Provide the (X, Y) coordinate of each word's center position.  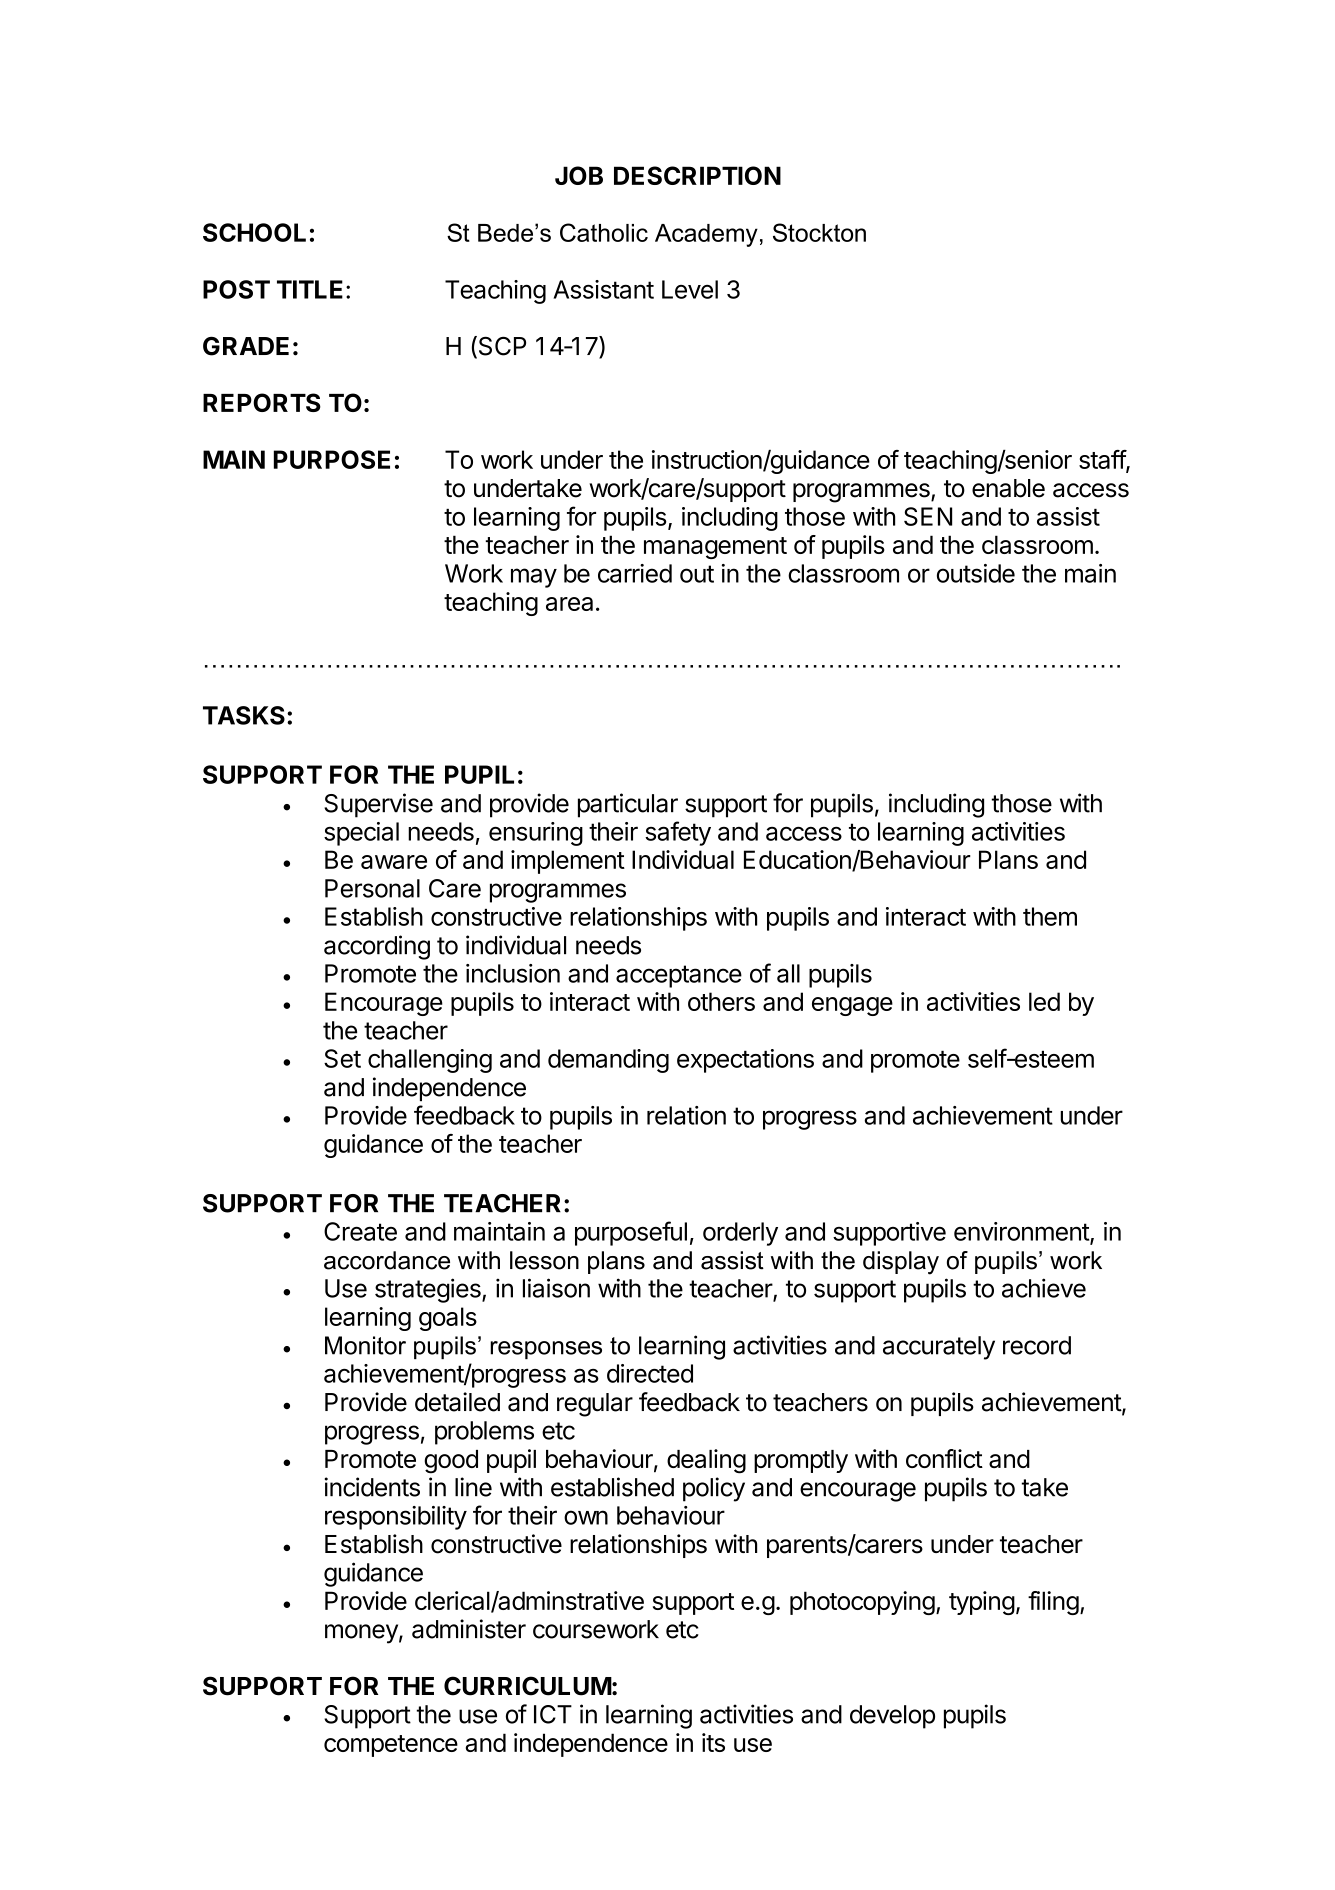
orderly (740, 1234)
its (713, 1742)
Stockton (819, 232)
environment (1022, 1232)
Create (360, 1231)
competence (391, 1746)
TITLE (310, 289)
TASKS (244, 715)
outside (976, 573)
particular (628, 805)
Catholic (604, 232)
